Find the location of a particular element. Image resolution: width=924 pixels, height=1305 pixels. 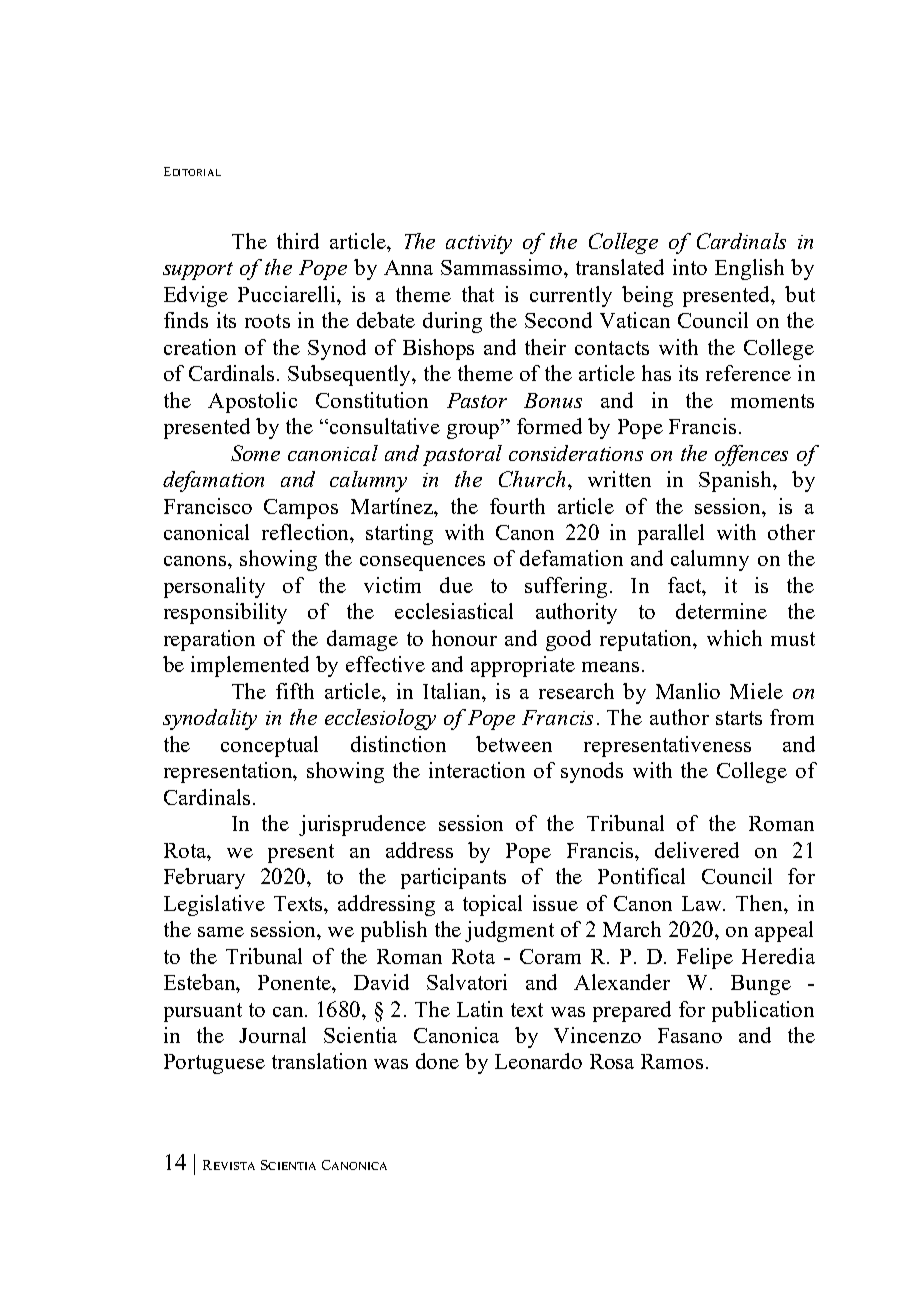

third is located at coordinates (298, 241).
